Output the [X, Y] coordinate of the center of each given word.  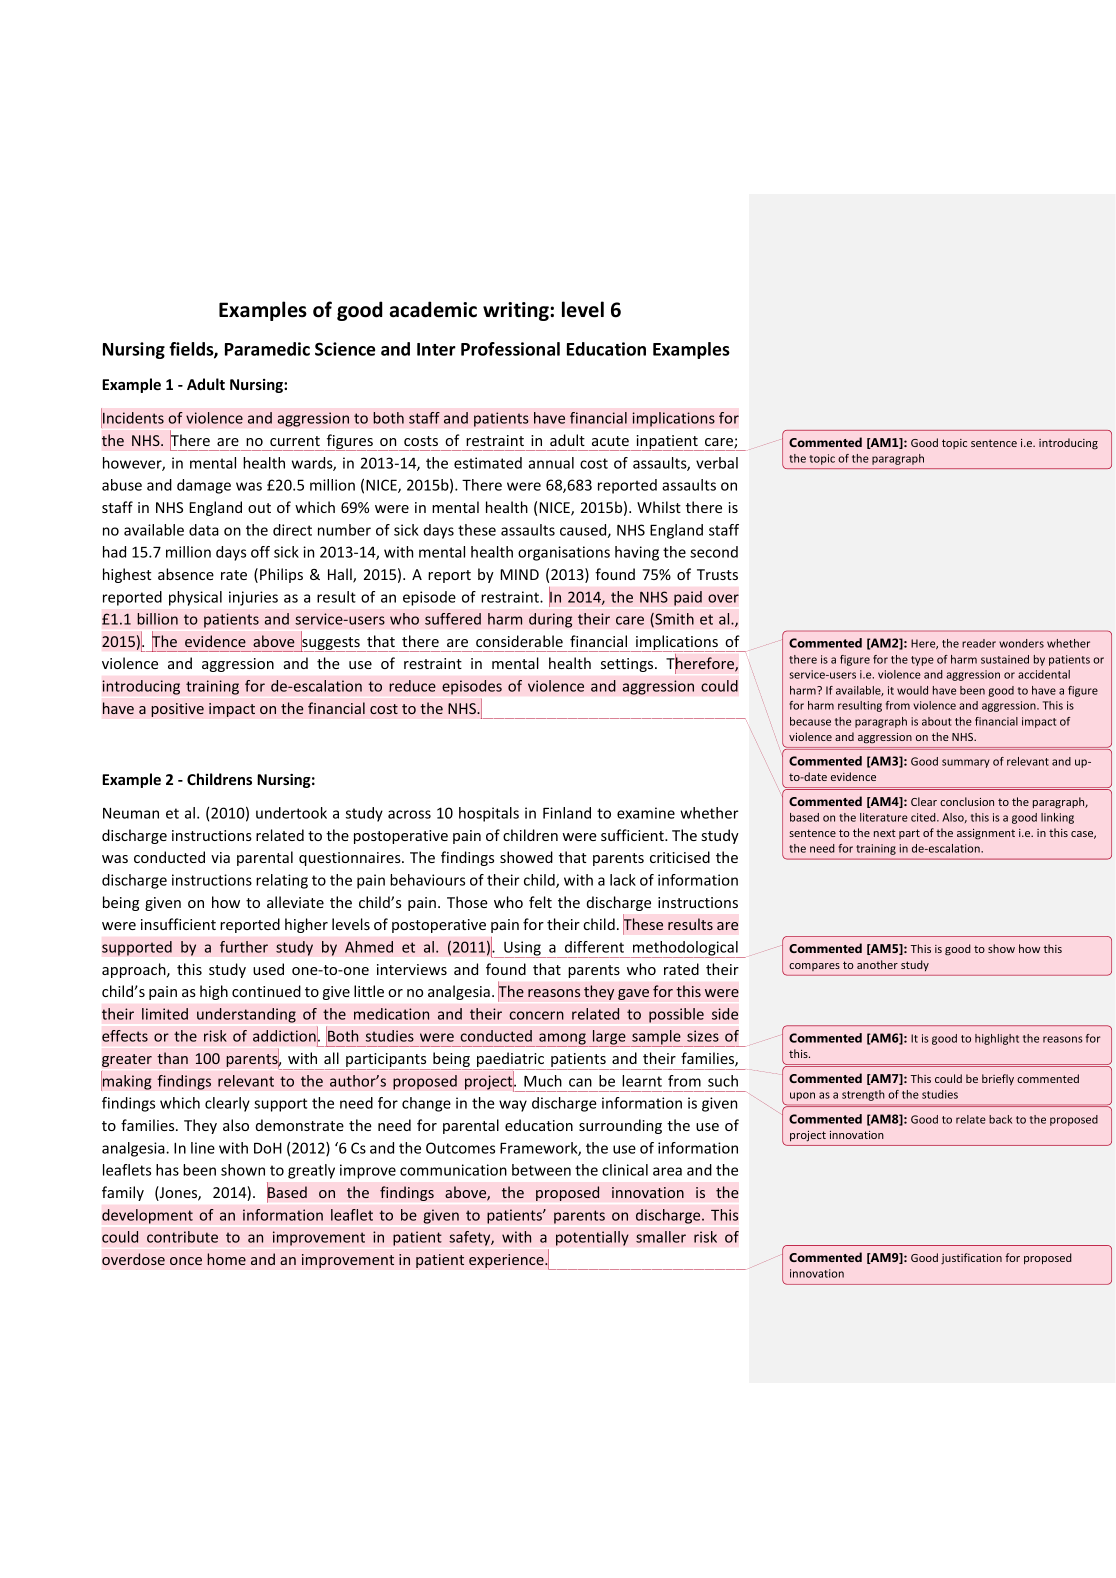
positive [177, 710]
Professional [510, 349]
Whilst [659, 507]
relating [282, 881]
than [172, 1058]
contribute [182, 1237]
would [912, 690]
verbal [717, 463]
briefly [998, 1079]
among [562, 1040]
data [204, 530]
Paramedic [267, 349]
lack [623, 880]
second [714, 552]
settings [628, 665]
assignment [986, 834]
